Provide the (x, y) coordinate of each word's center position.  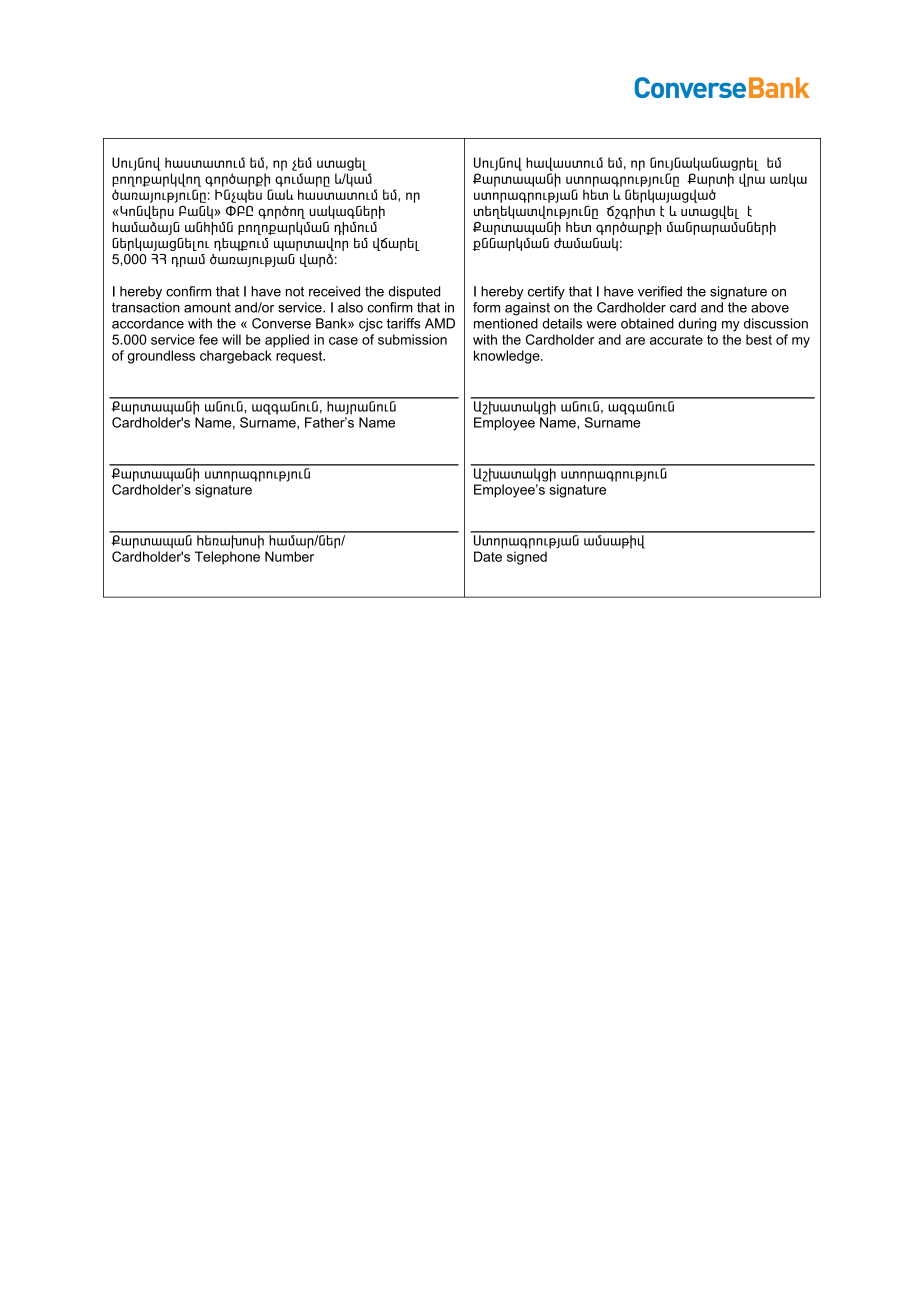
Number (289, 556)
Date (488, 556)
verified (660, 291)
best (759, 339)
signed (527, 558)
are (635, 341)
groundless (161, 357)
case (343, 341)
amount (207, 308)
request (300, 357)
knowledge (508, 357)
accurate (676, 340)
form (486, 307)
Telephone (227, 558)
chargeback (236, 357)
